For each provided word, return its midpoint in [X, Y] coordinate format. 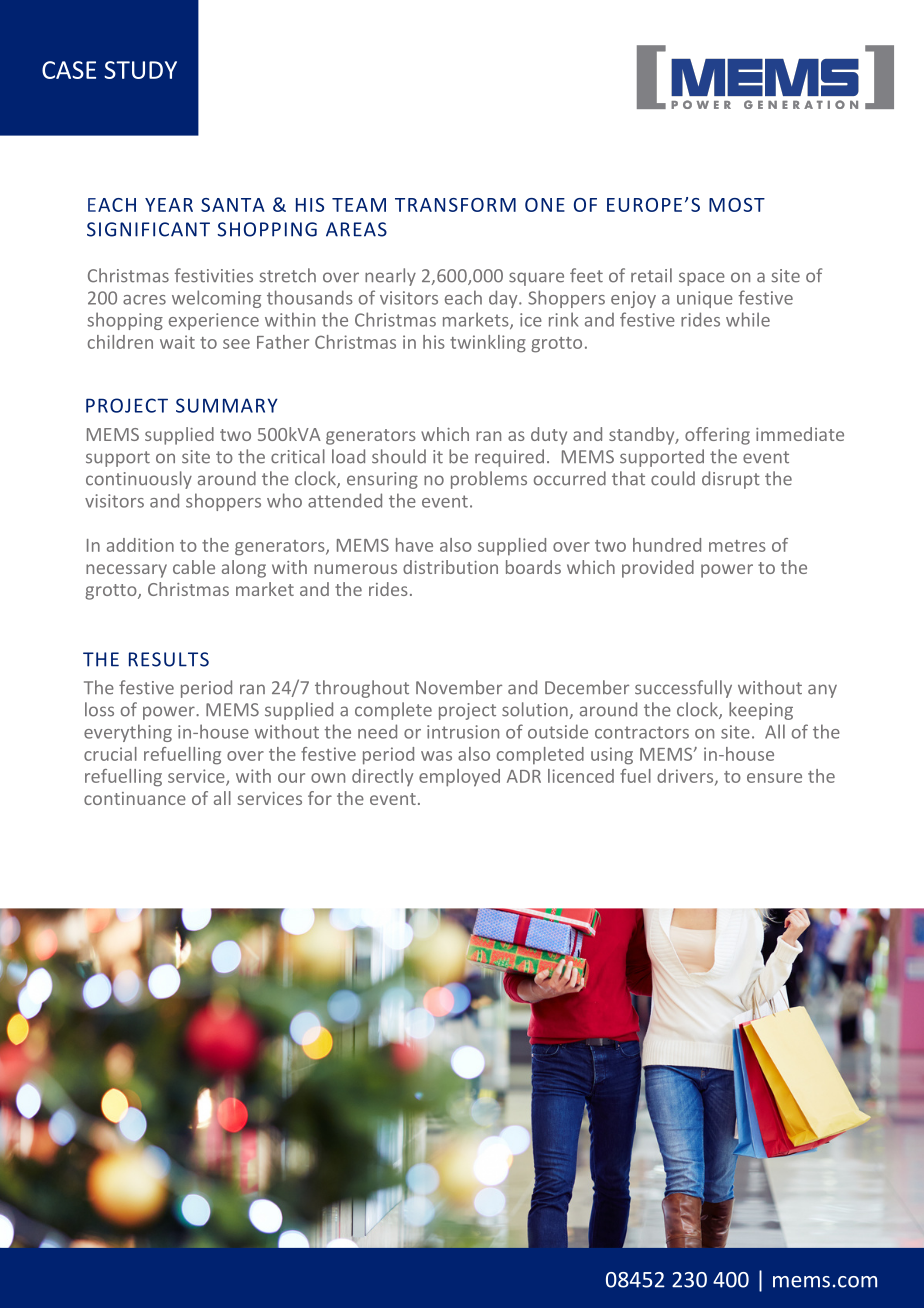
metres [737, 546]
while [748, 319]
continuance [135, 798]
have [414, 545]
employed [459, 778]
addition [140, 545]
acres [144, 300]
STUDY [140, 70]
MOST [737, 205]
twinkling [488, 344]
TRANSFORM [455, 205]
